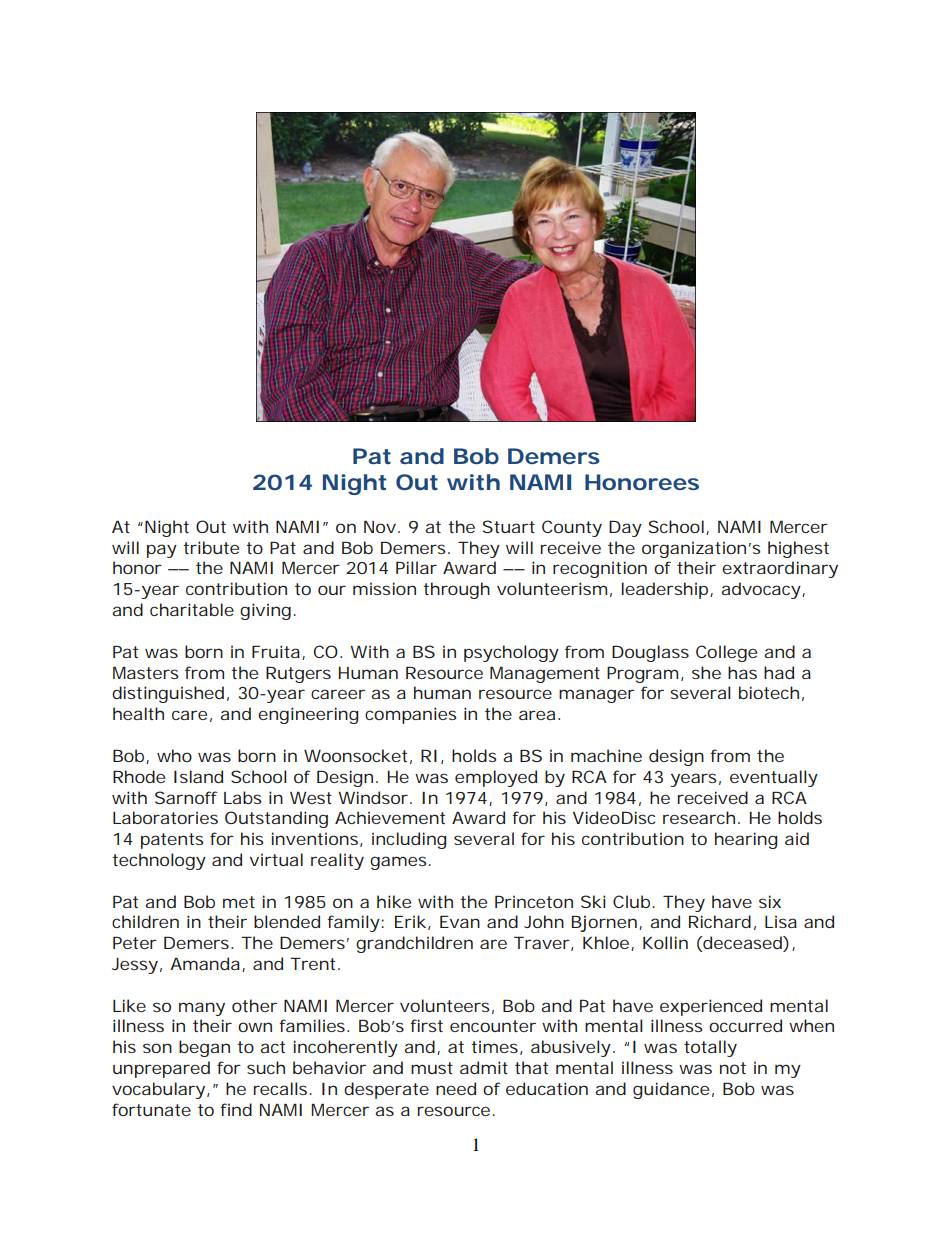  Describe the element at coordinates (211, 547) in the screenshot. I see `tribute` at that location.
